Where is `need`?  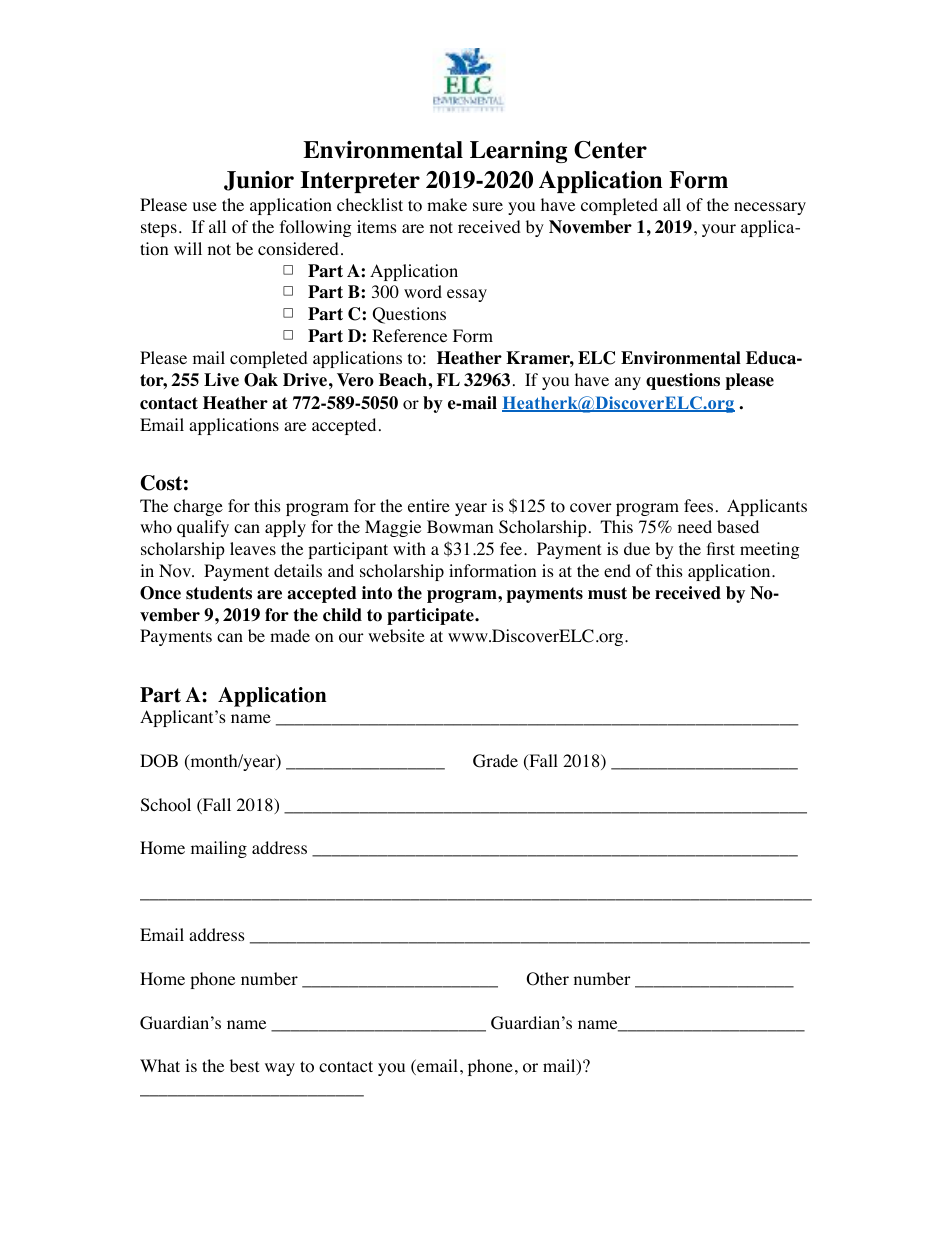 need is located at coordinates (695, 526).
